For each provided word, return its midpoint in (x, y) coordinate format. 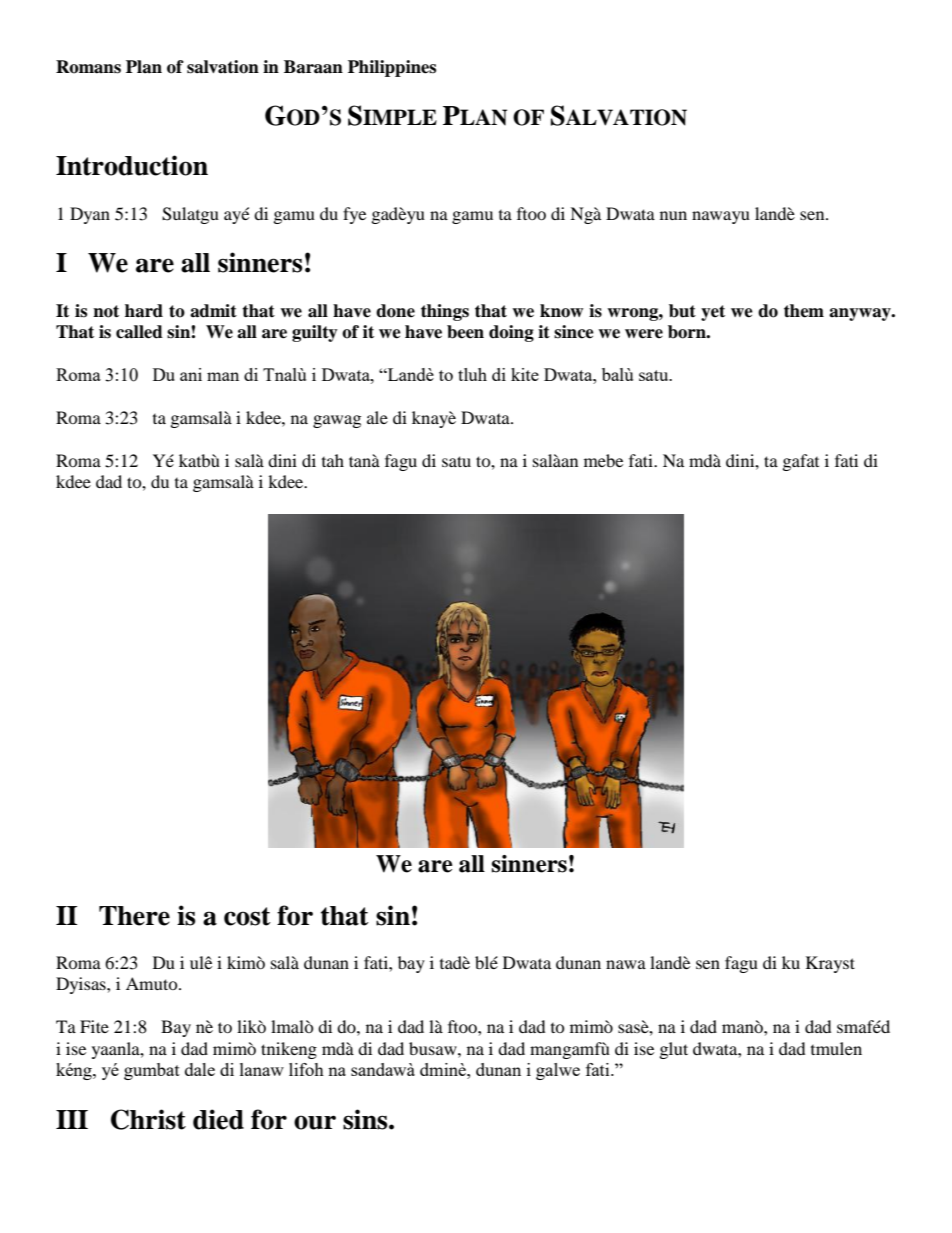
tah (333, 460)
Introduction (132, 165)
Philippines (392, 68)
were (644, 334)
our (315, 1122)
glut (674, 1050)
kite (525, 374)
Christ (148, 1119)
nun (673, 215)
